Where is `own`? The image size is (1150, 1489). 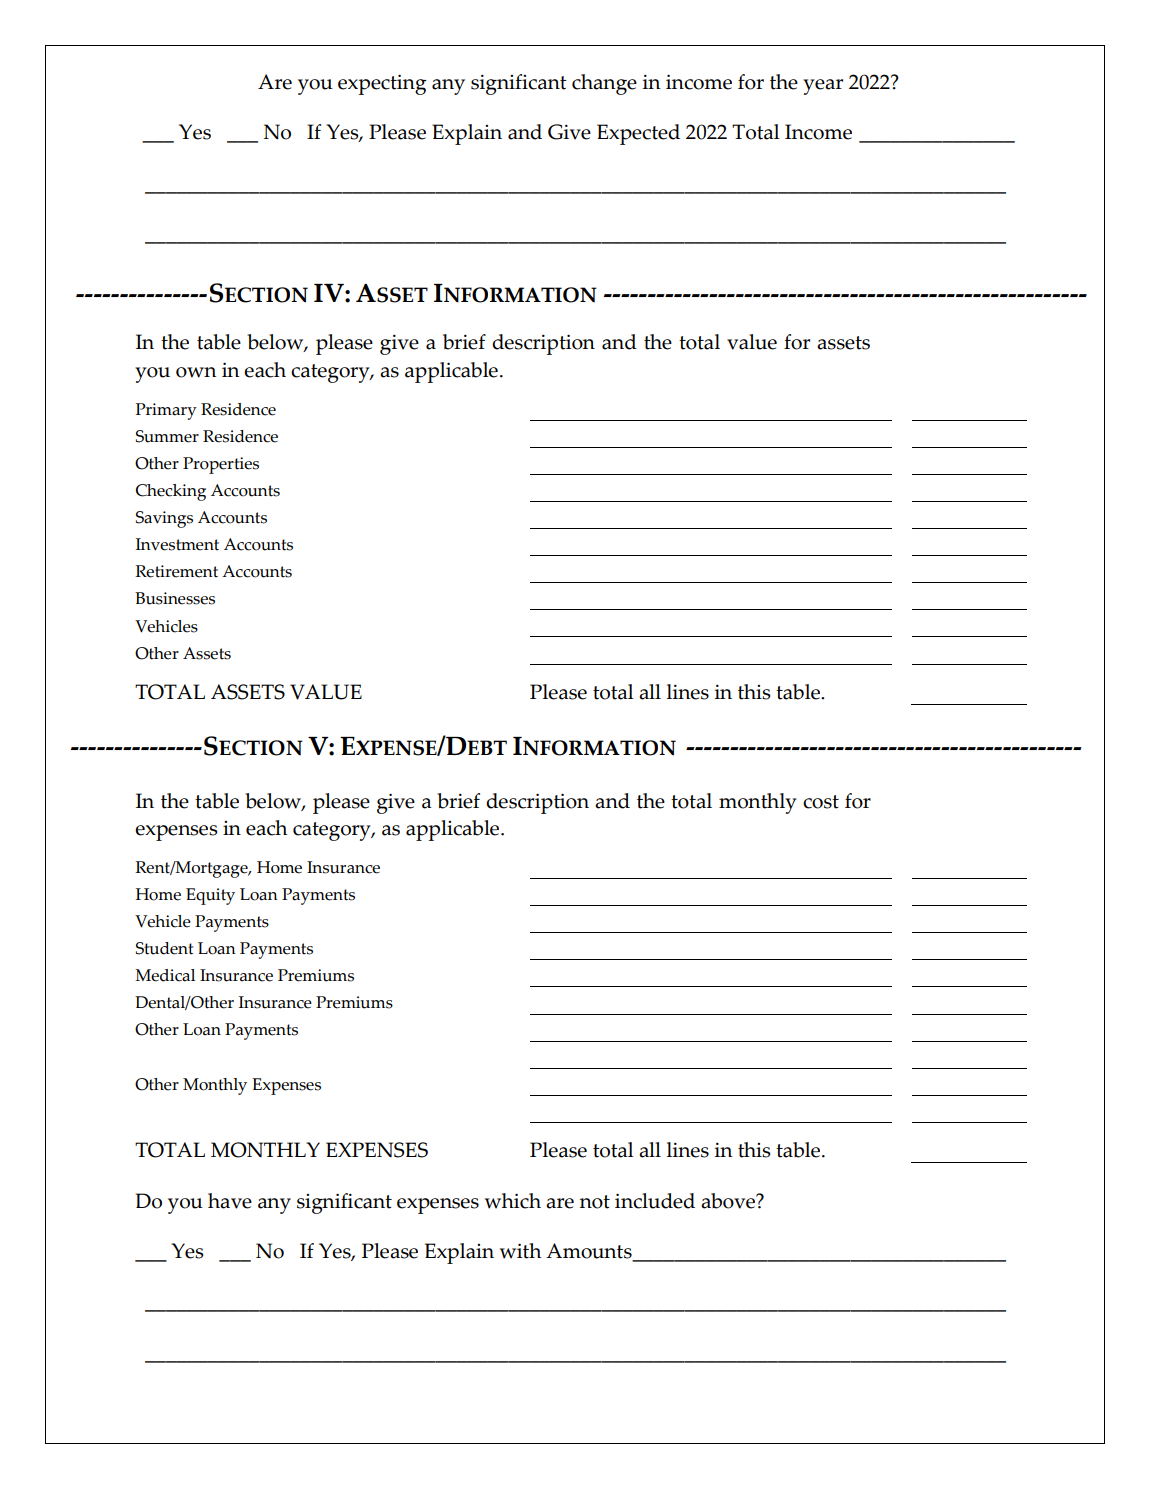
own is located at coordinates (196, 372).
